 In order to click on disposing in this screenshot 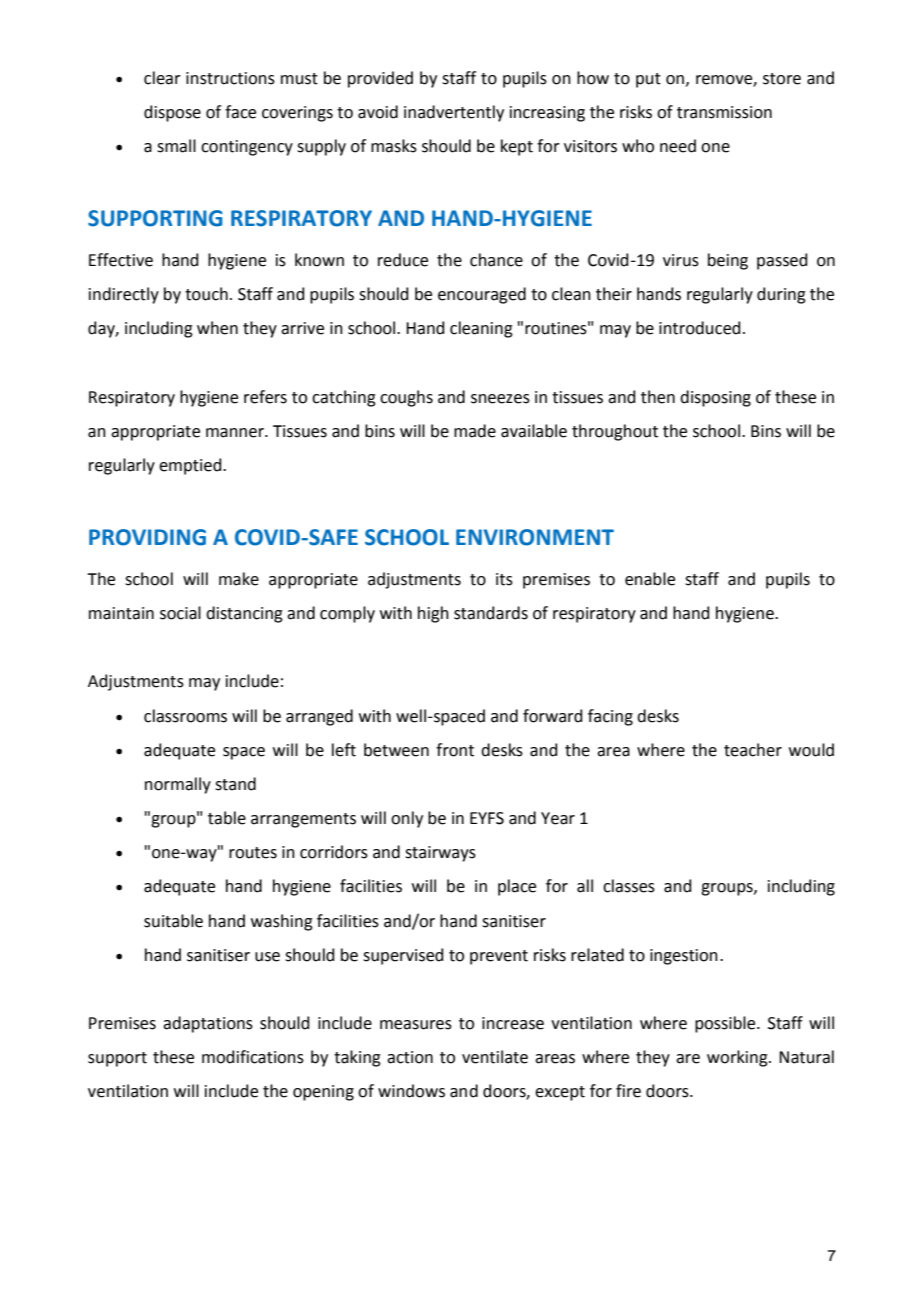, I will do `click(715, 398)`.
